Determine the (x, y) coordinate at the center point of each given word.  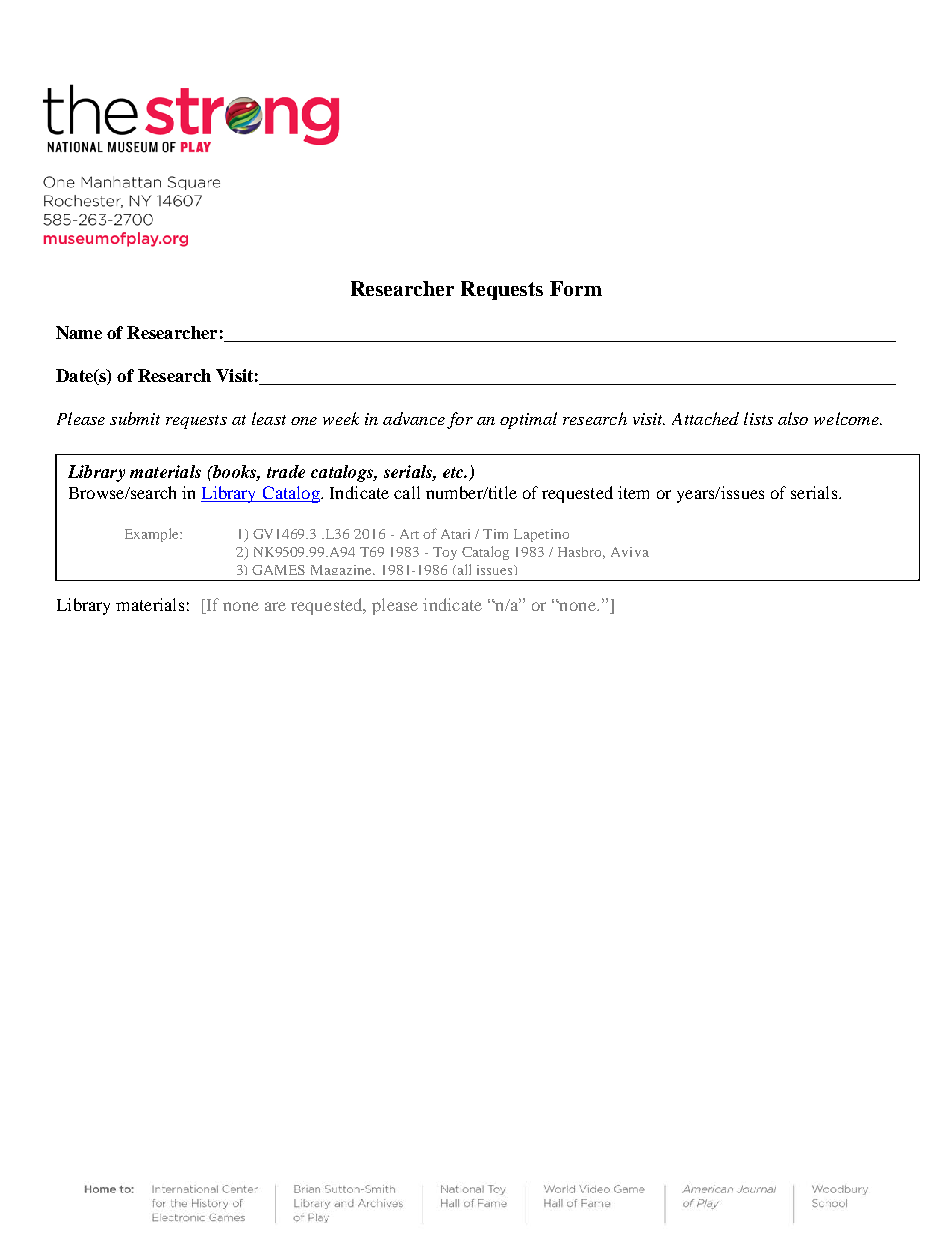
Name (79, 332)
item (633, 492)
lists (758, 418)
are (275, 606)
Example (153, 535)
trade (286, 471)
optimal (528, 420)
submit (135, 418)
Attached (705, 418)
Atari (455, 534)
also (793, 418)
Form (576, 288)
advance (414, 418)
